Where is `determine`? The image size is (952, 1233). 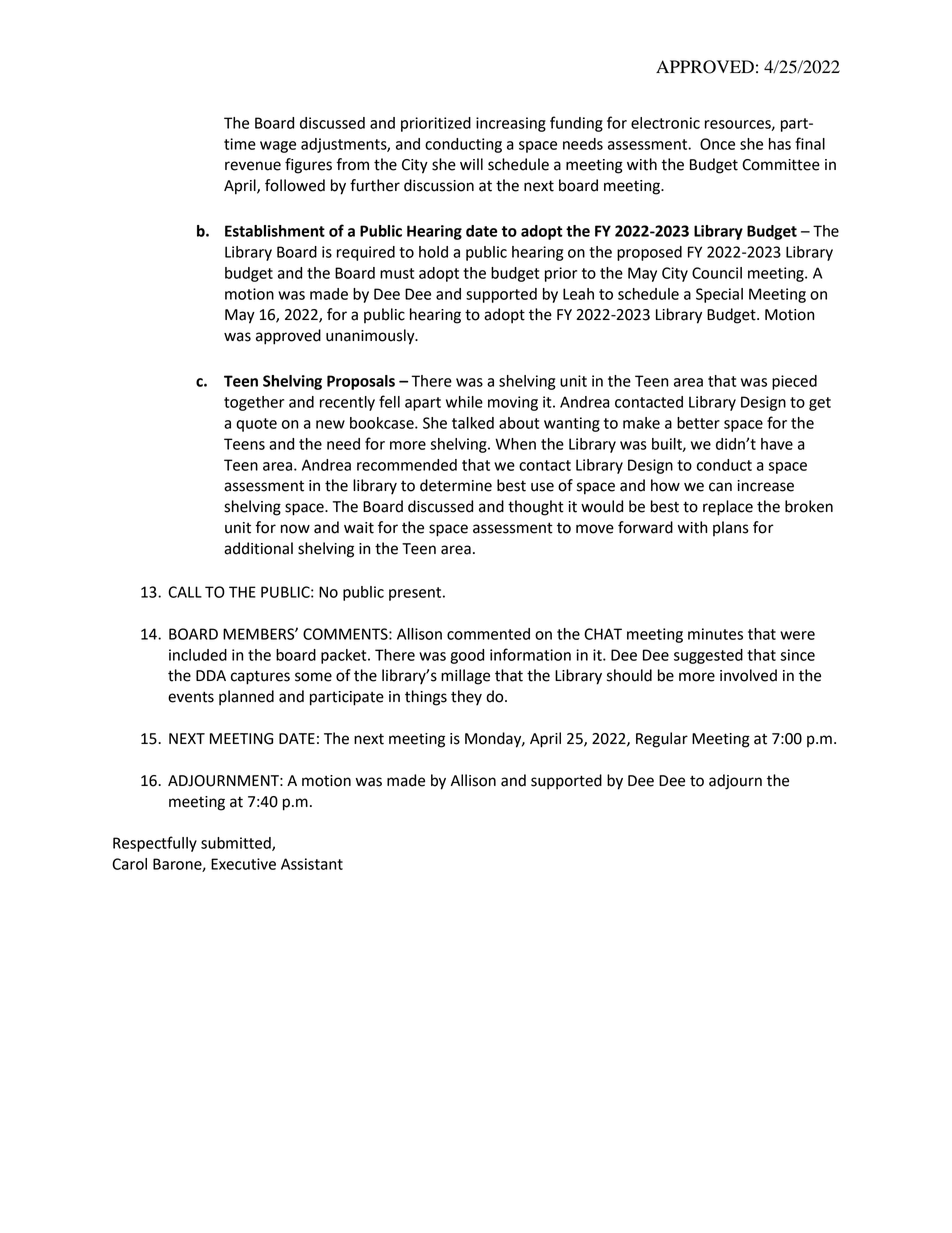
determine is located at coordinates (456, 485).
